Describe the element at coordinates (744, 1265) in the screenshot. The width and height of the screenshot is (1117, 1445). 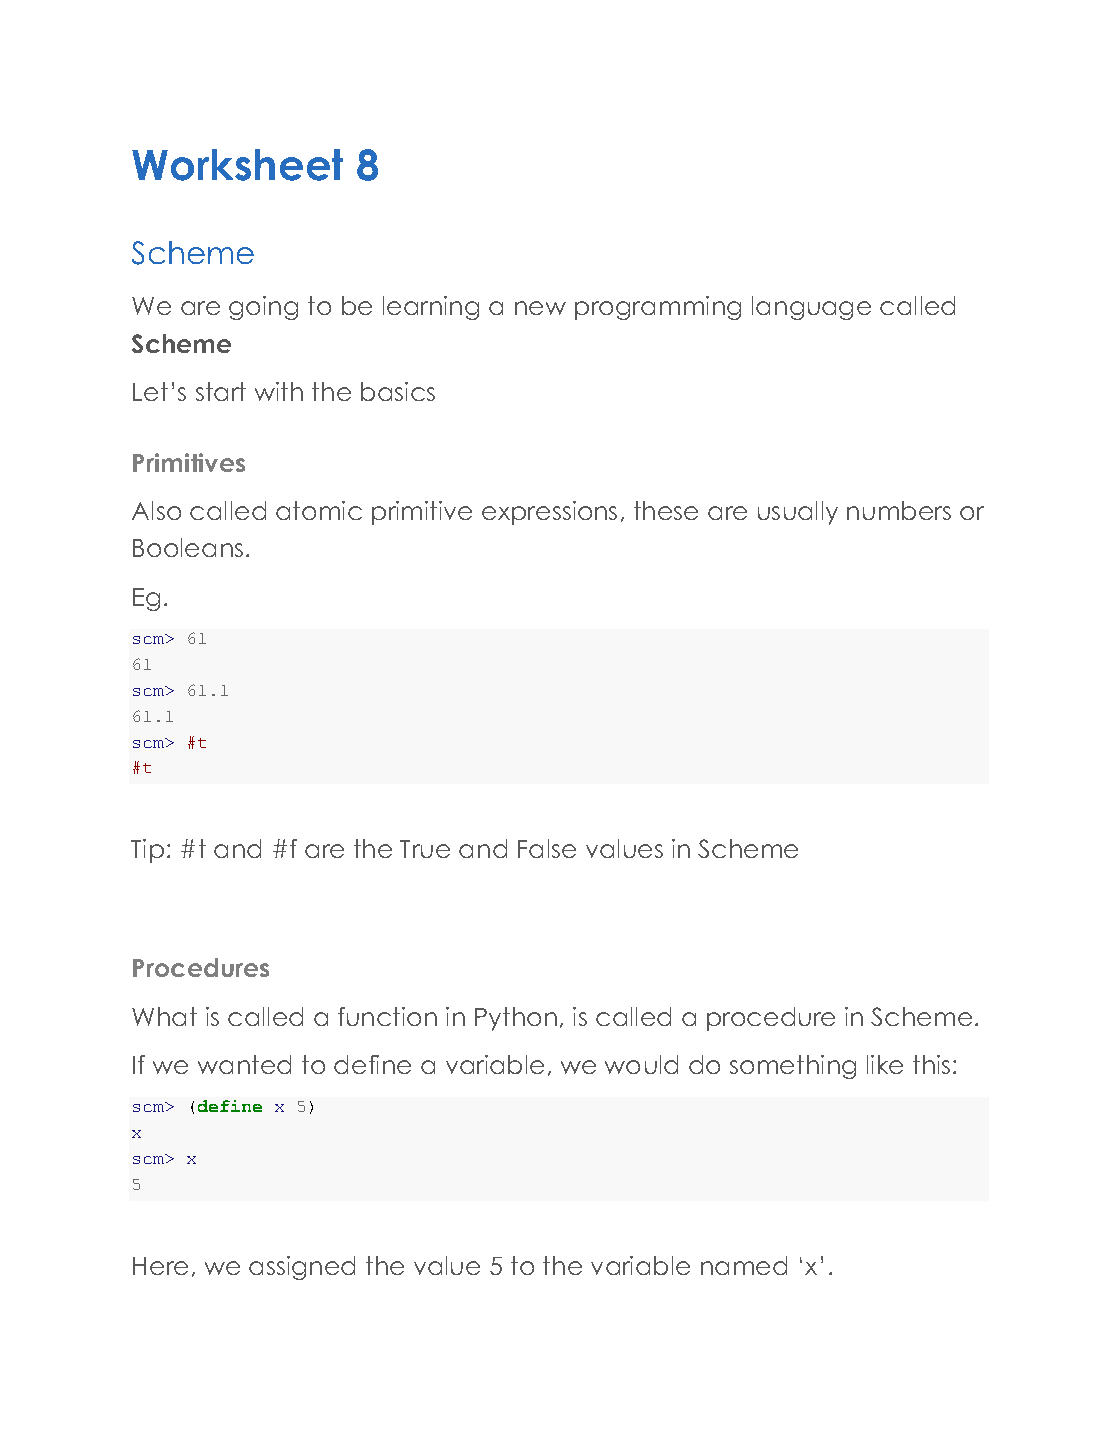
I see `named` at that location.
